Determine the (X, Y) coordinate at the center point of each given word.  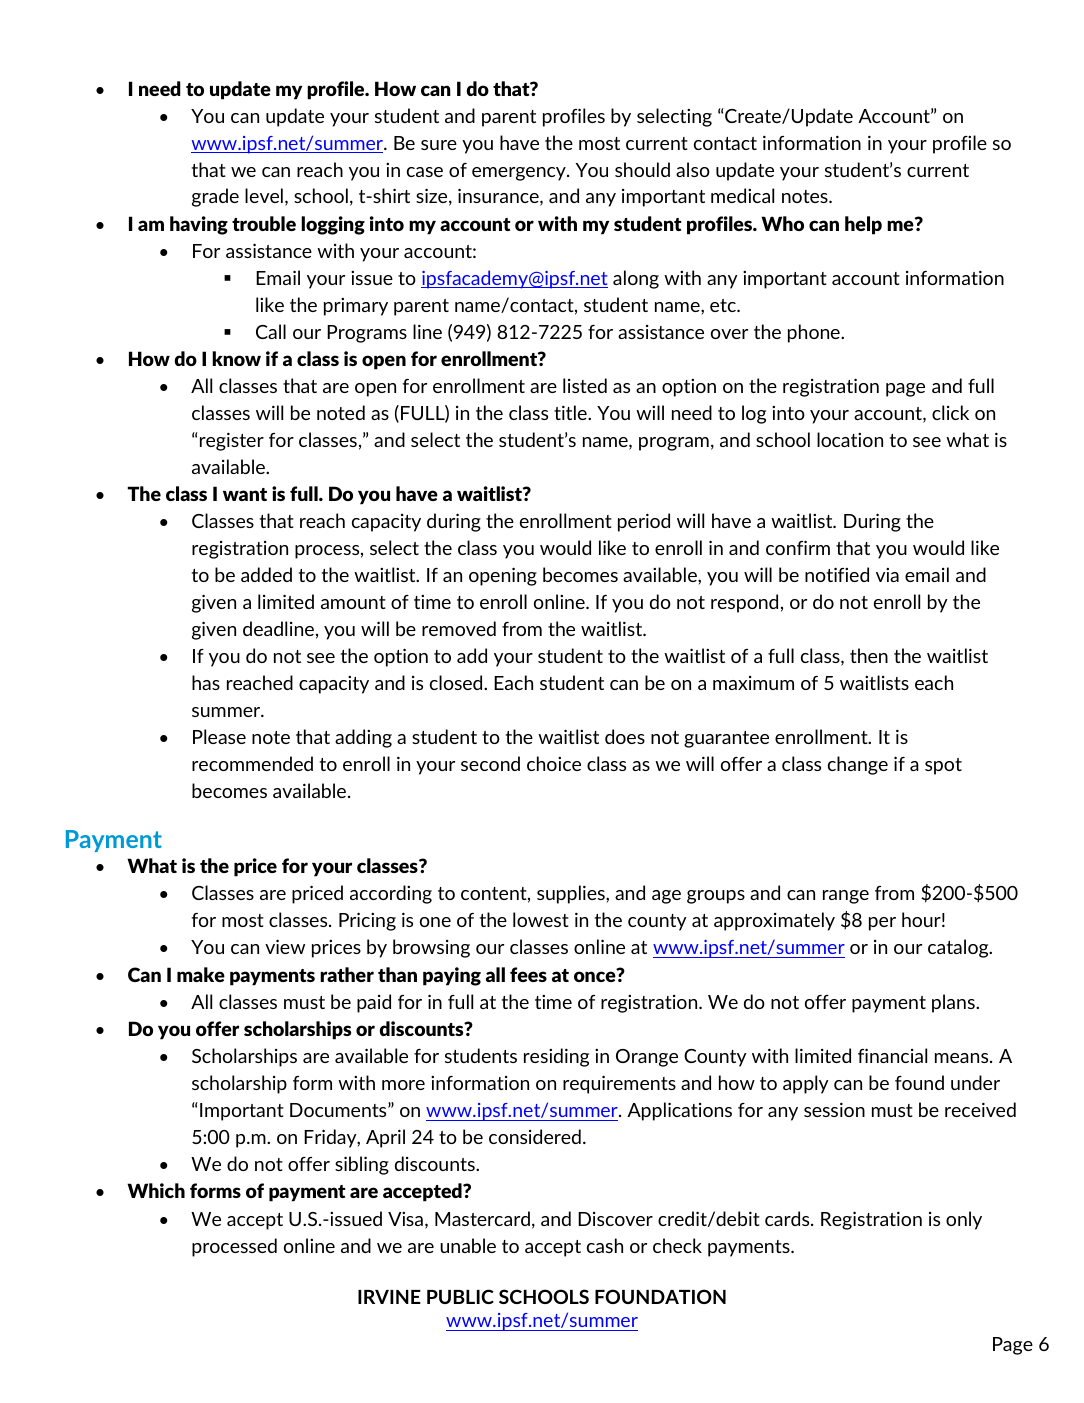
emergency (520, 174)
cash (605, 1245)
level (264, 195)
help (863, 225)
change (858, 765)
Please (219, 736)
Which (156, 1190)
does (625, 736)
